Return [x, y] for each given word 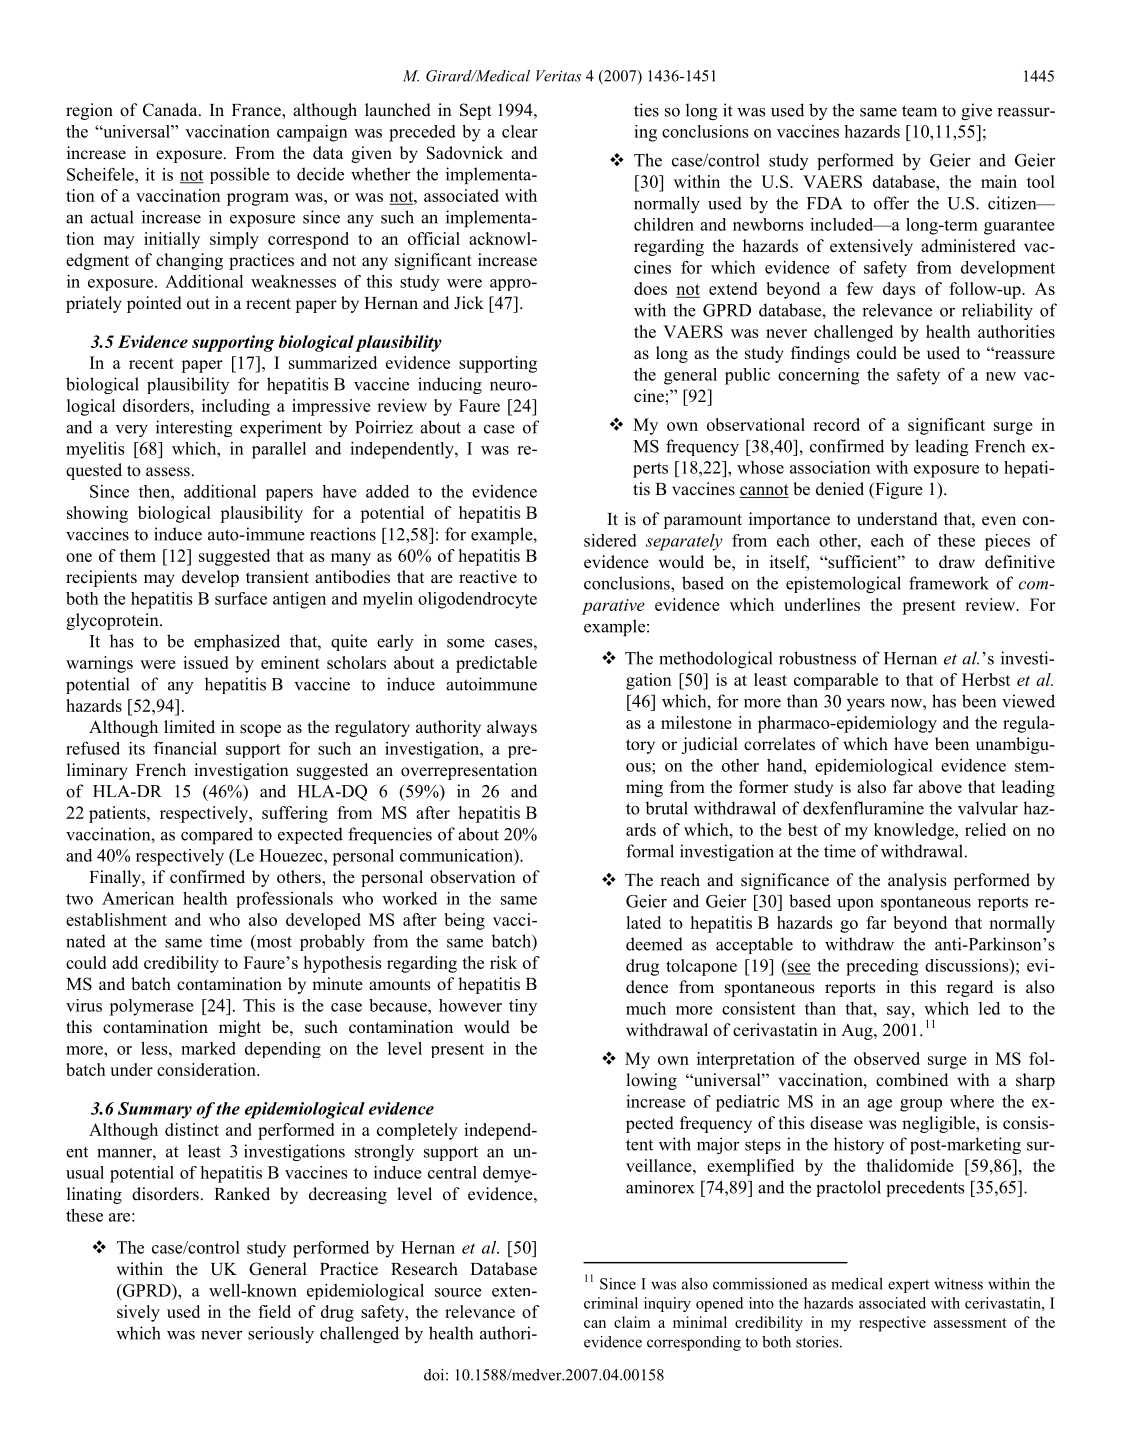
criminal [611, 1303]
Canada [171, 110]
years [866, 705]
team [919, 111]
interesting [194, 428]
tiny [523, 1007]
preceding [882, 967]
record [836, 424]
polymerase [151, 1007]
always [512, 728]
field [274, 1311]
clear [520, 131]
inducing [450, 385]
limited [189, 727]
